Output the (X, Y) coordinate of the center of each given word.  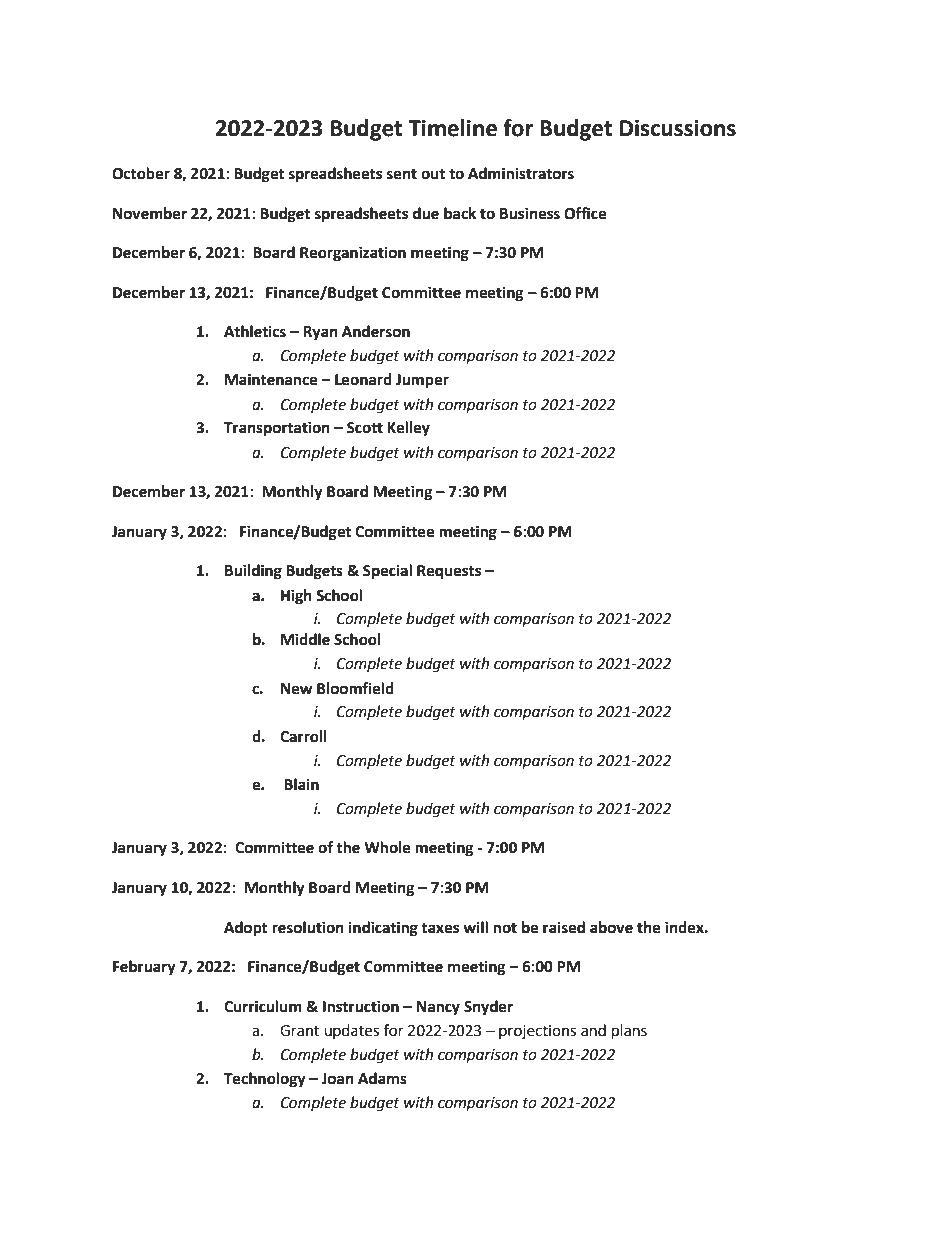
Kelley (408, 429)
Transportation (277, 429)
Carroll (303, 736)
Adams (382, 1078)
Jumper (422, 381)
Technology (265, 1080)
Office (585, 213)
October (141, 173)
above (611, 927)
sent (402, 174)
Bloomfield (355, 688)
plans (629, 1032)
